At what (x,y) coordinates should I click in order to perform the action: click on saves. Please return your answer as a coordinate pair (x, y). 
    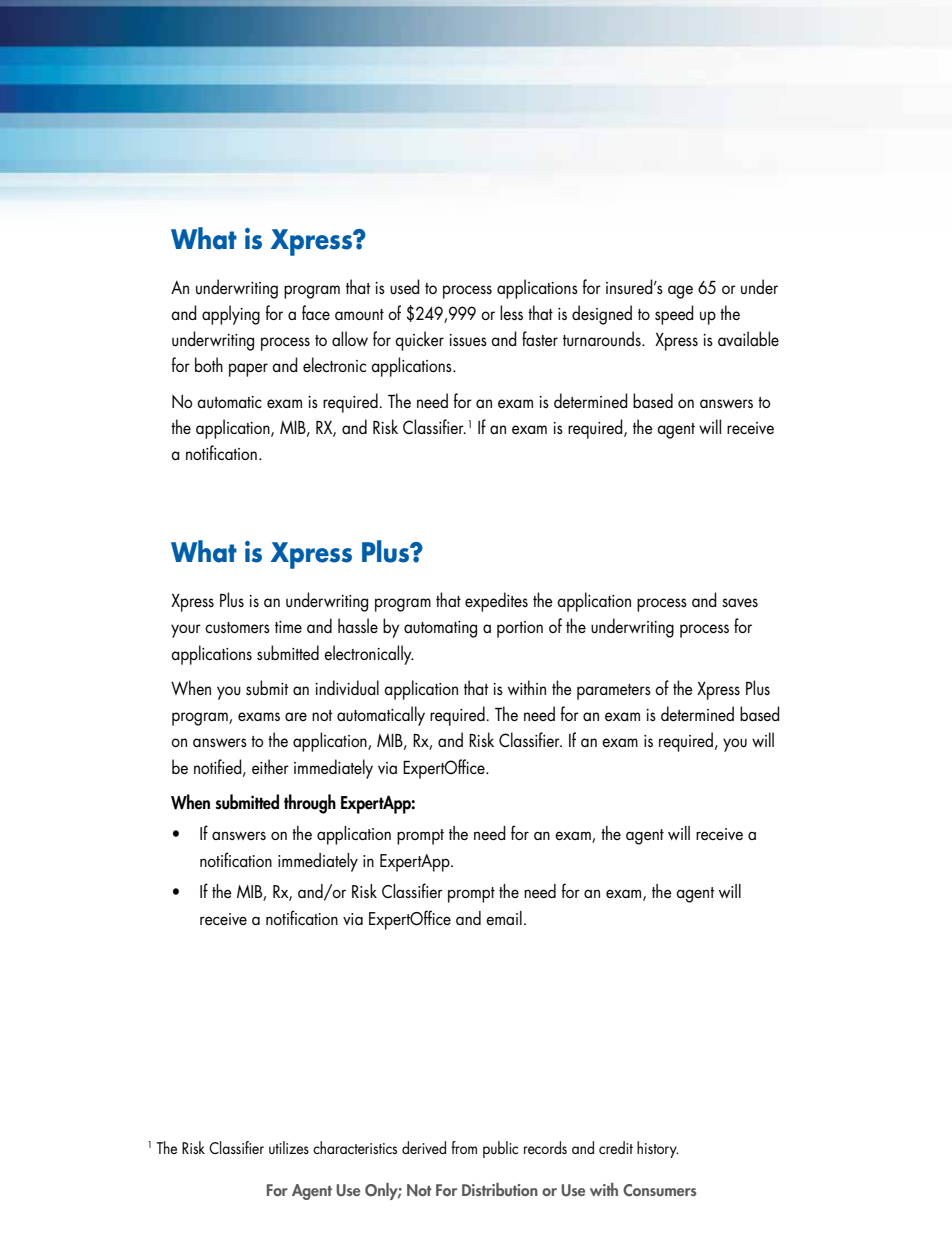
    Looking at the image, I should click on (740, 602).
